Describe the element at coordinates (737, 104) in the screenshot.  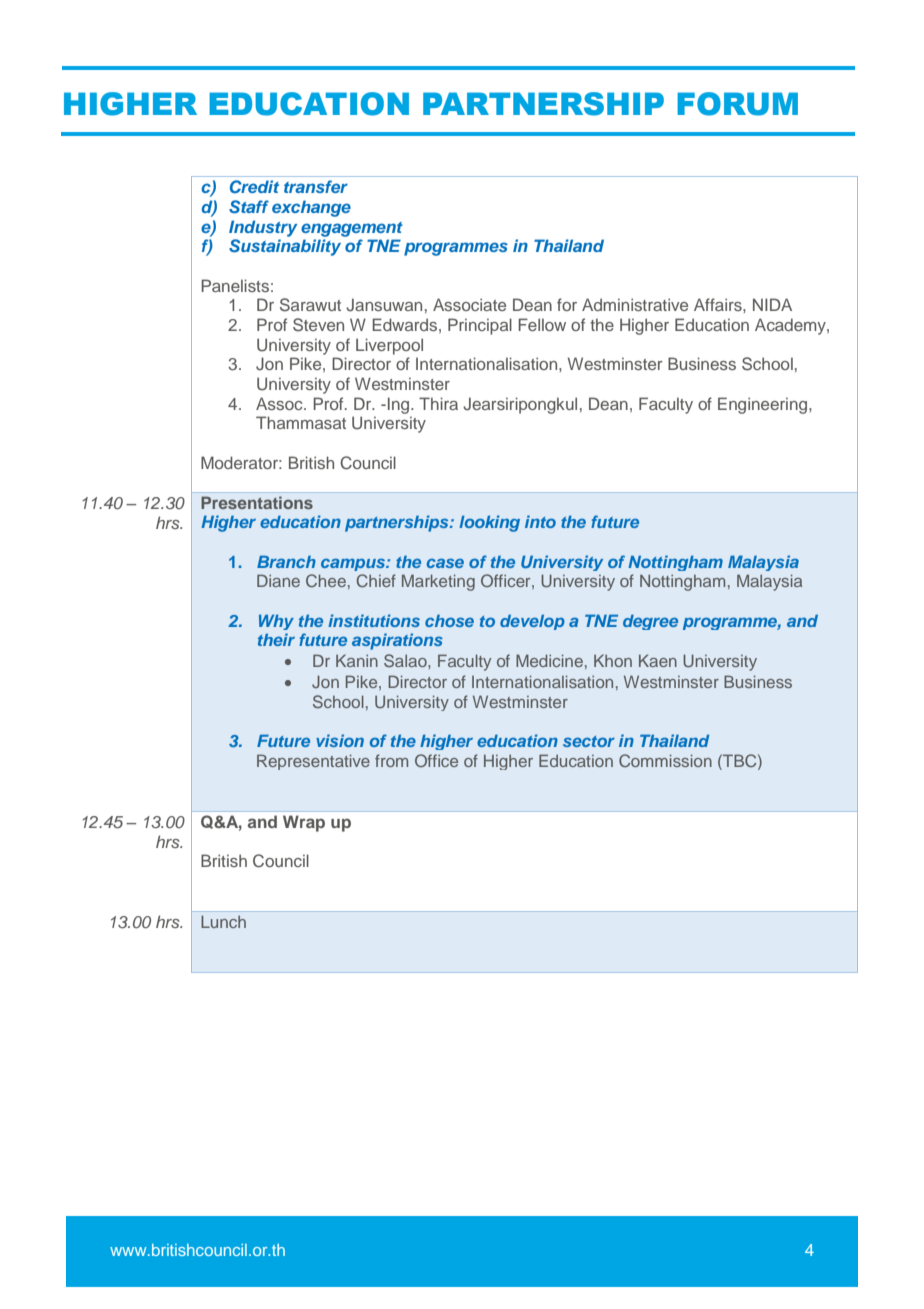
I see `FORUM` at that location.
